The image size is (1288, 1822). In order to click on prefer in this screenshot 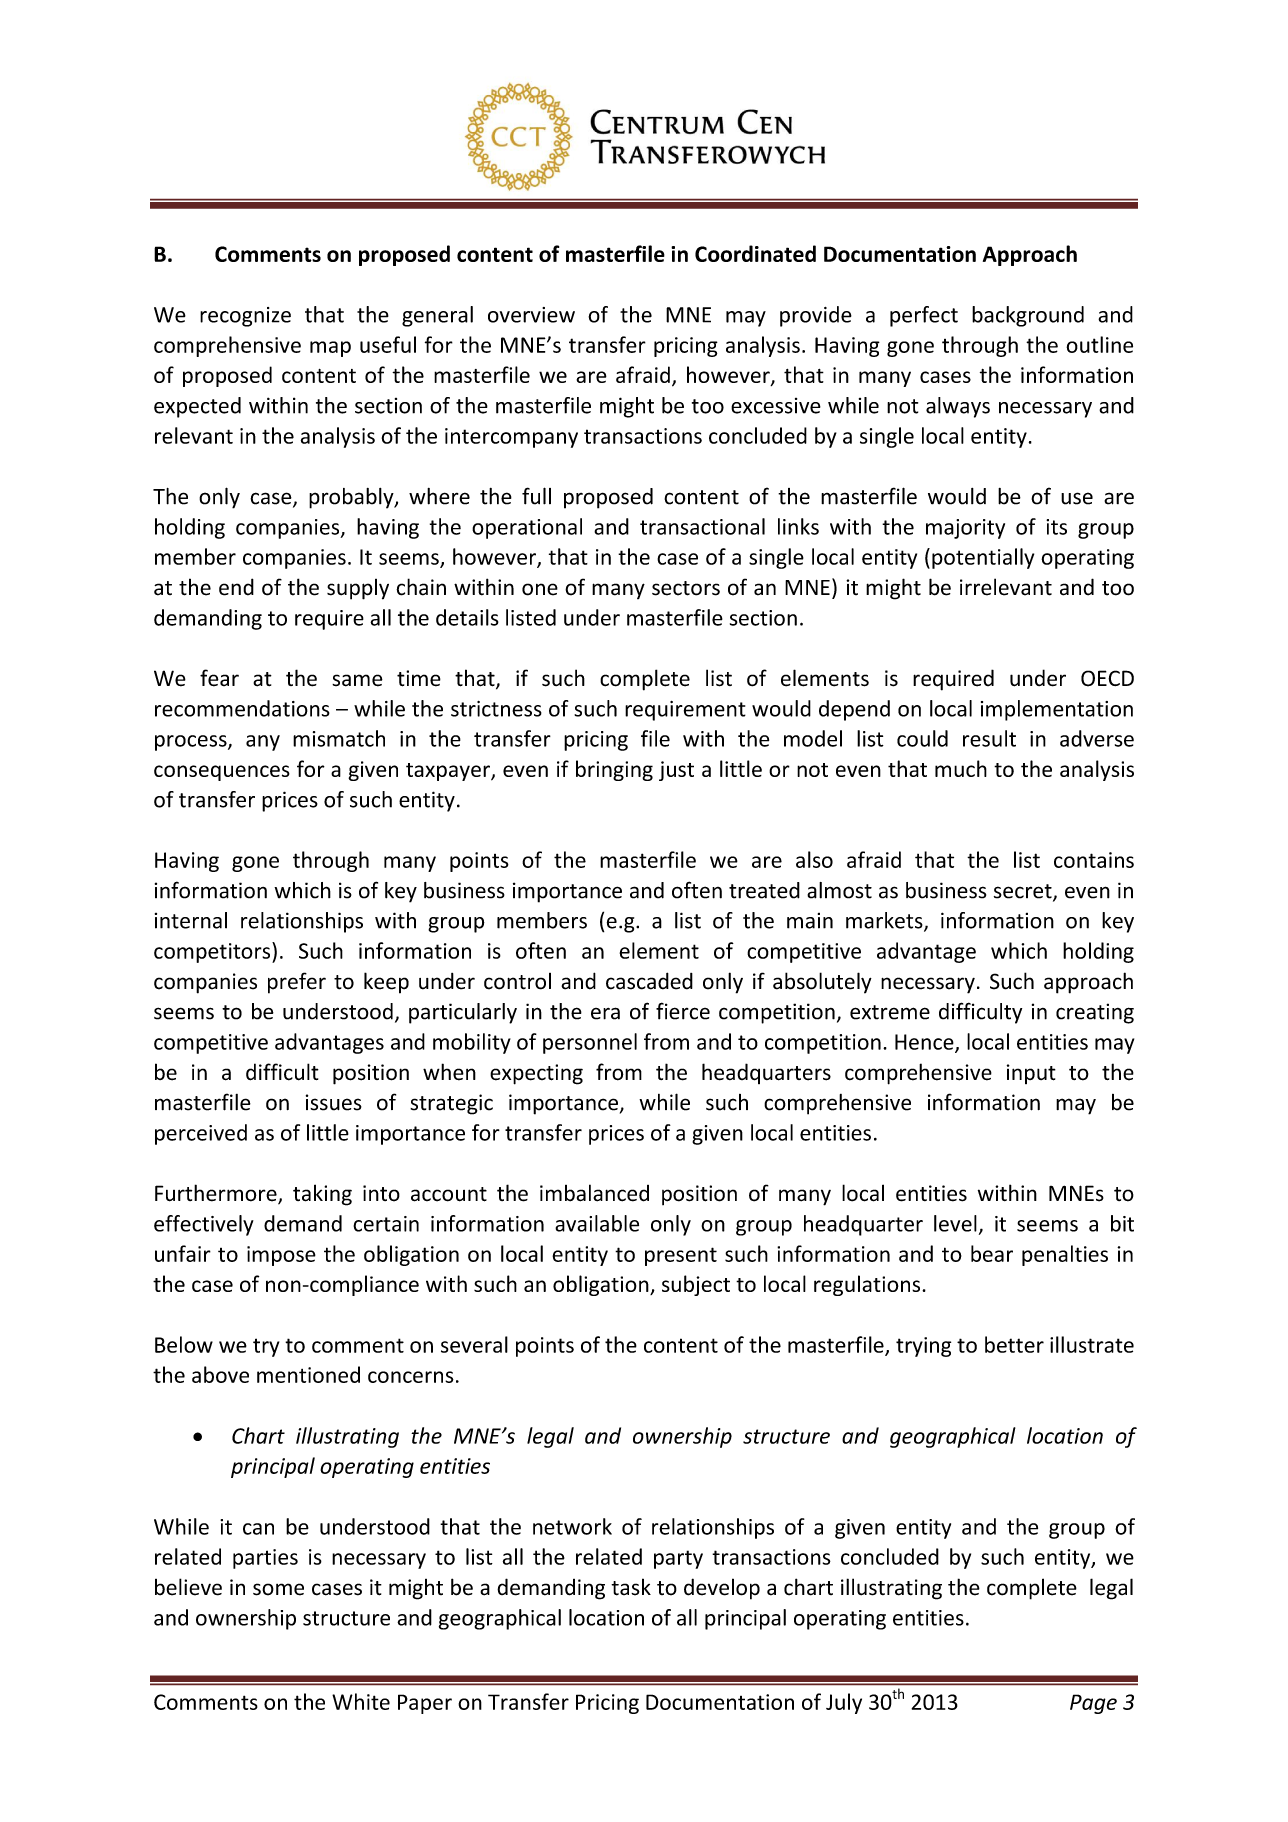, I will do `click(297, 983)`.
